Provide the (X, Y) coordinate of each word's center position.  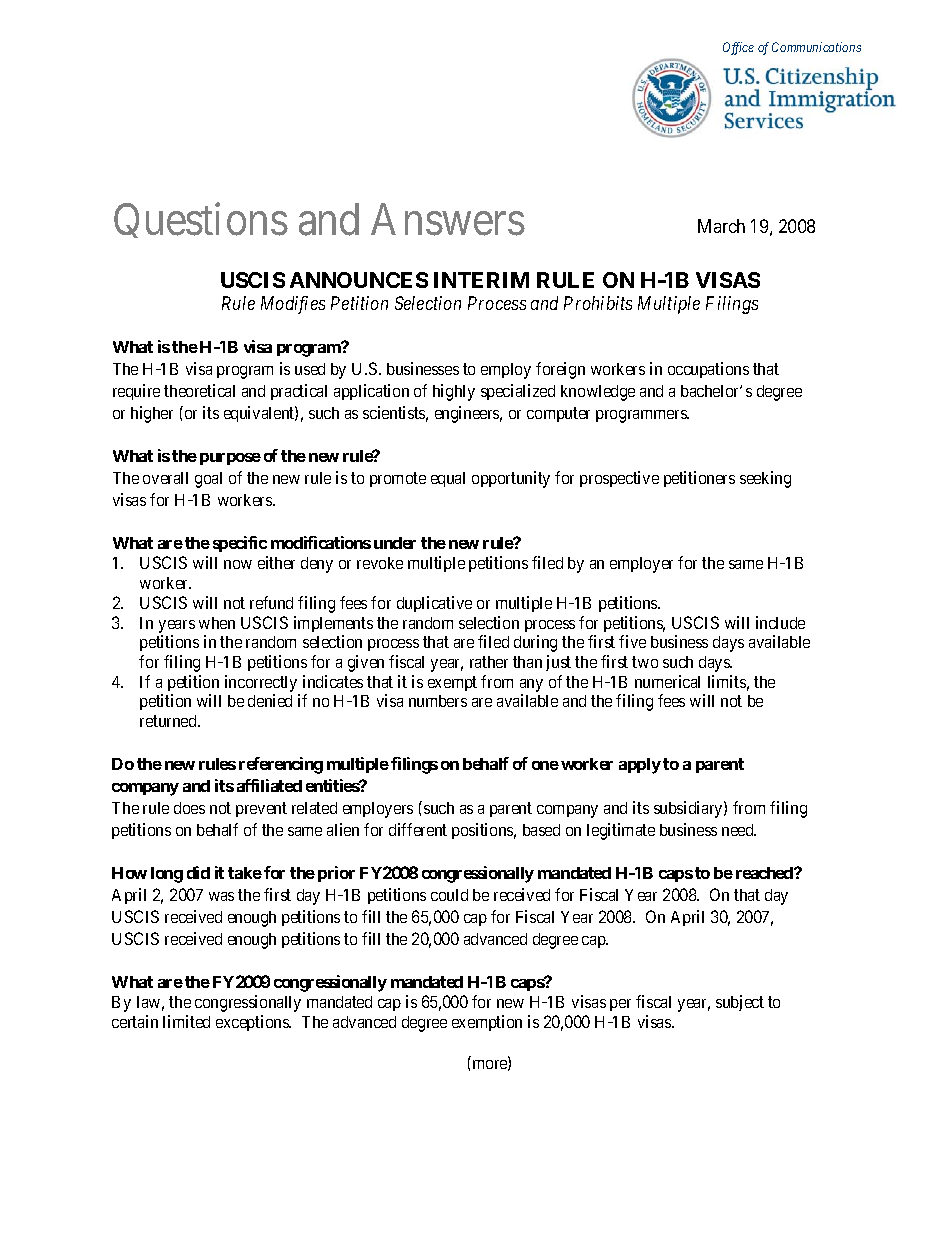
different (418, 829)
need (739, 830)
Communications (816, 47)
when (217, 623)
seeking (765, 479)
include (780, 622)
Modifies (293, 305)
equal (448, 479)
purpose (230, 459)
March (721, 226)
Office (738, 48)
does (189, 808)
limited (186, 1021)
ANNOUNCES (359, 280)
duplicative (434, 604)
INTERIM (481, 280)
